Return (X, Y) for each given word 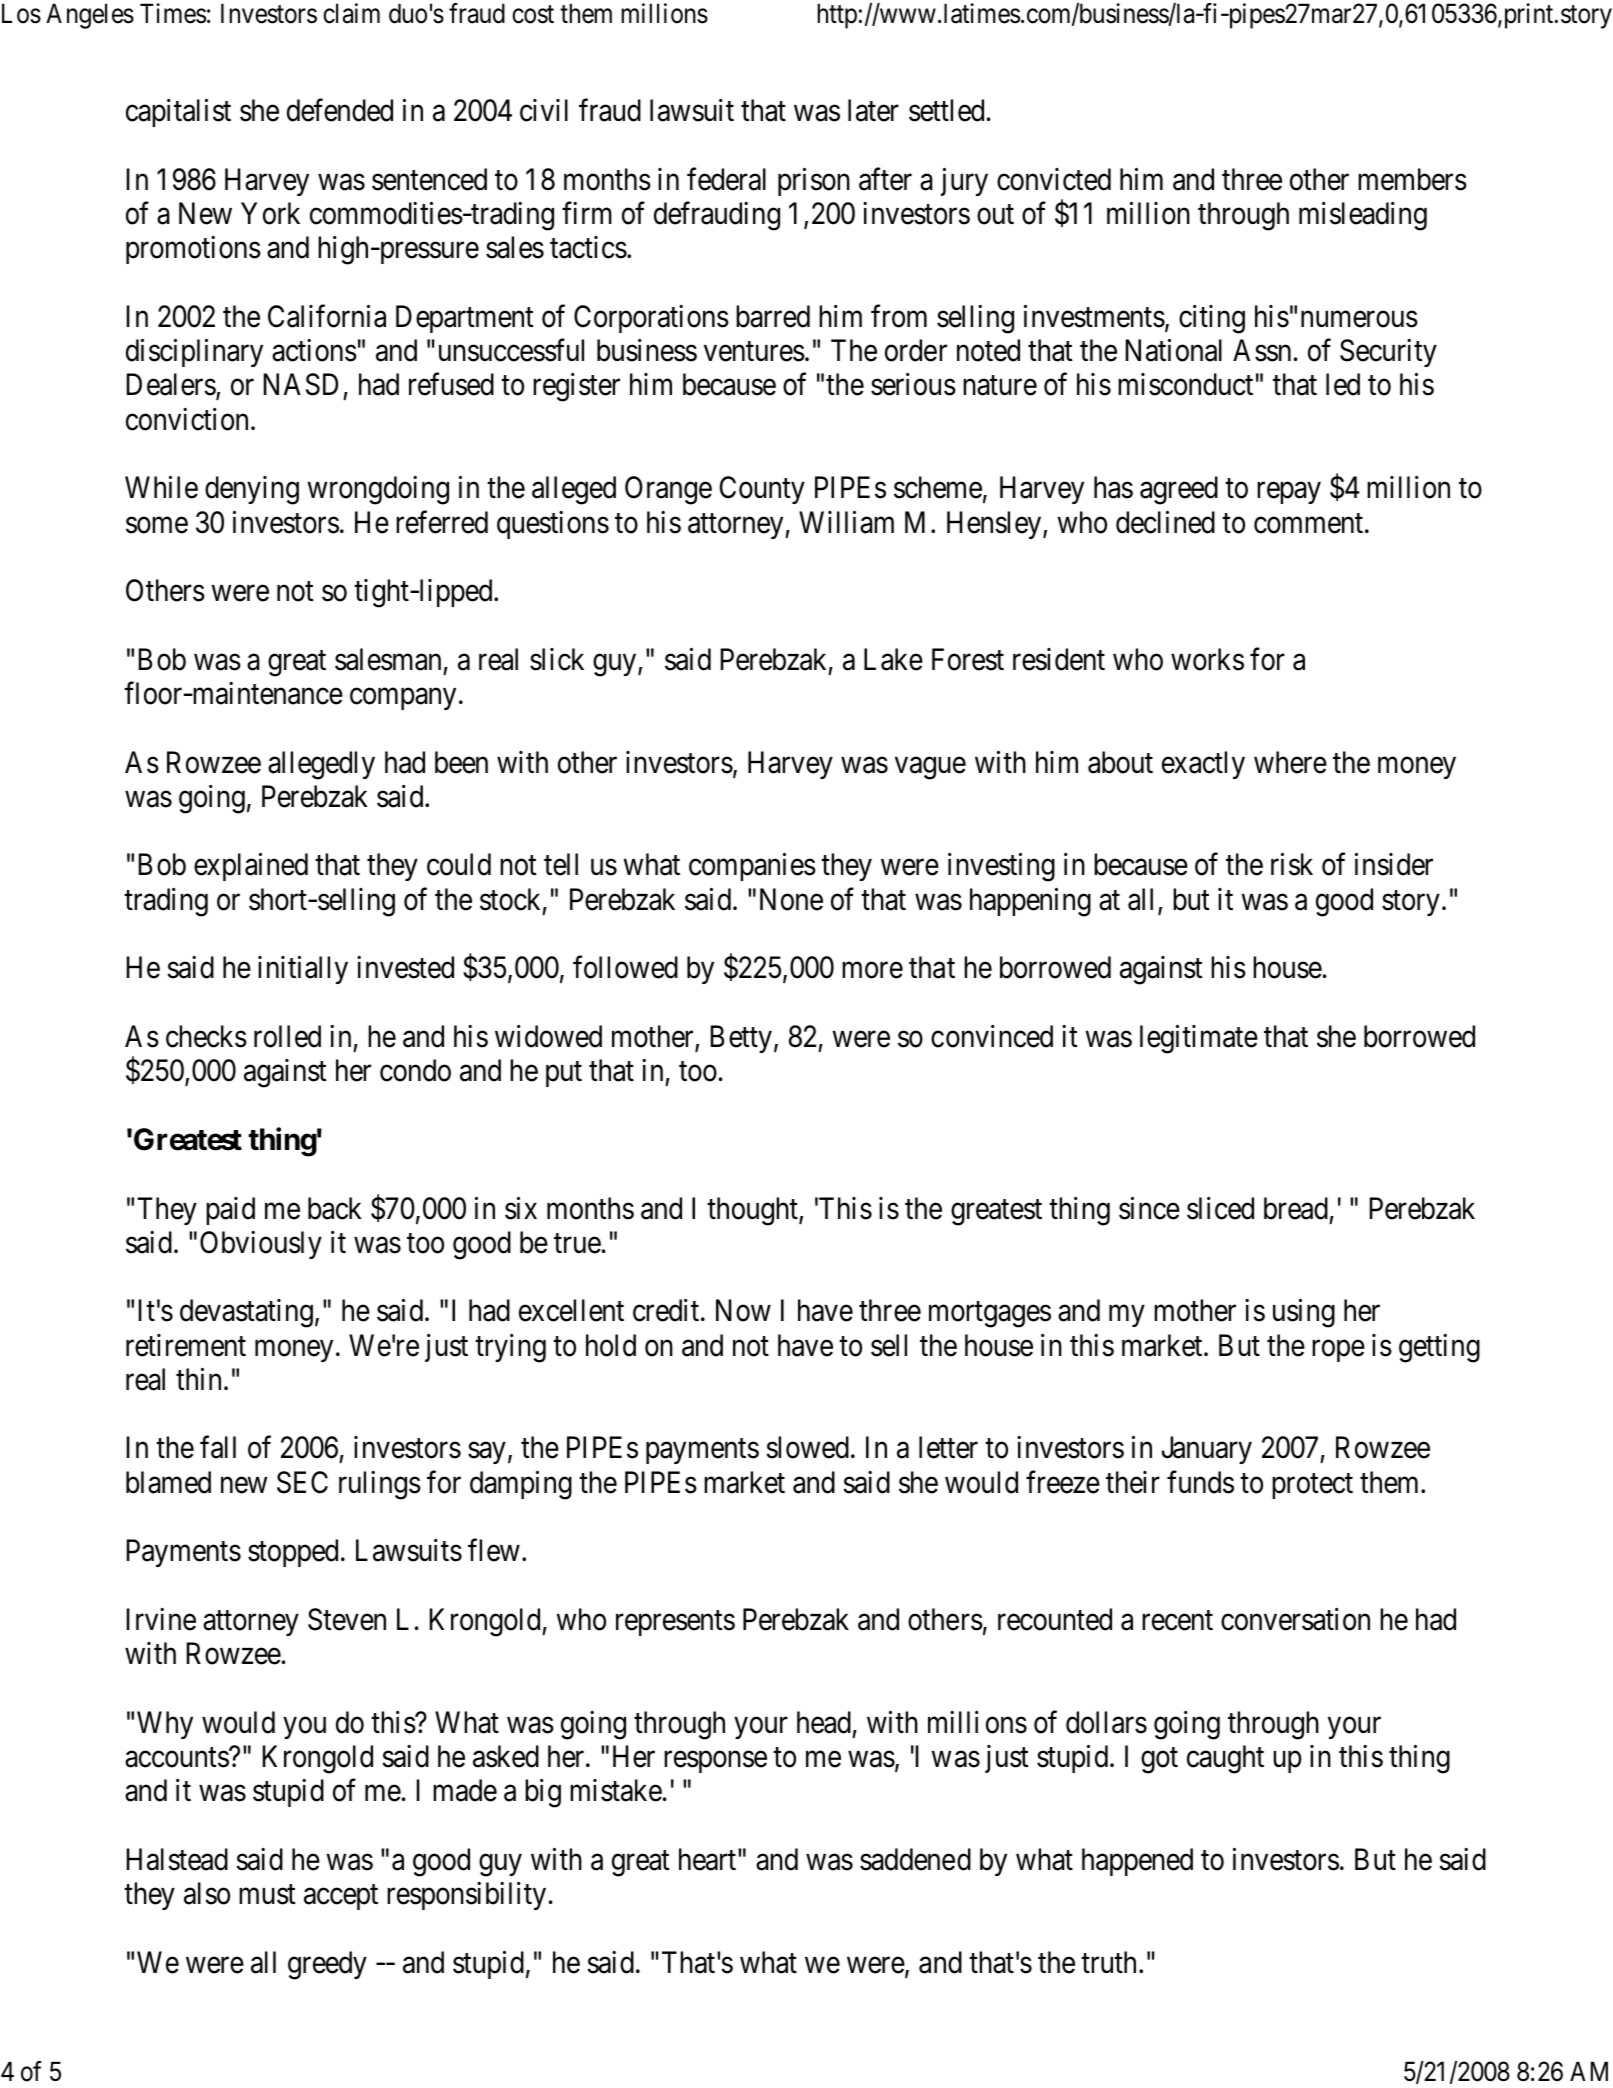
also (207, 1893)
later (873, 110)
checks (206, 1036)
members (1412, 179)
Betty (741, 1039)
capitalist (178, 113)
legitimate (1199, 1039)
